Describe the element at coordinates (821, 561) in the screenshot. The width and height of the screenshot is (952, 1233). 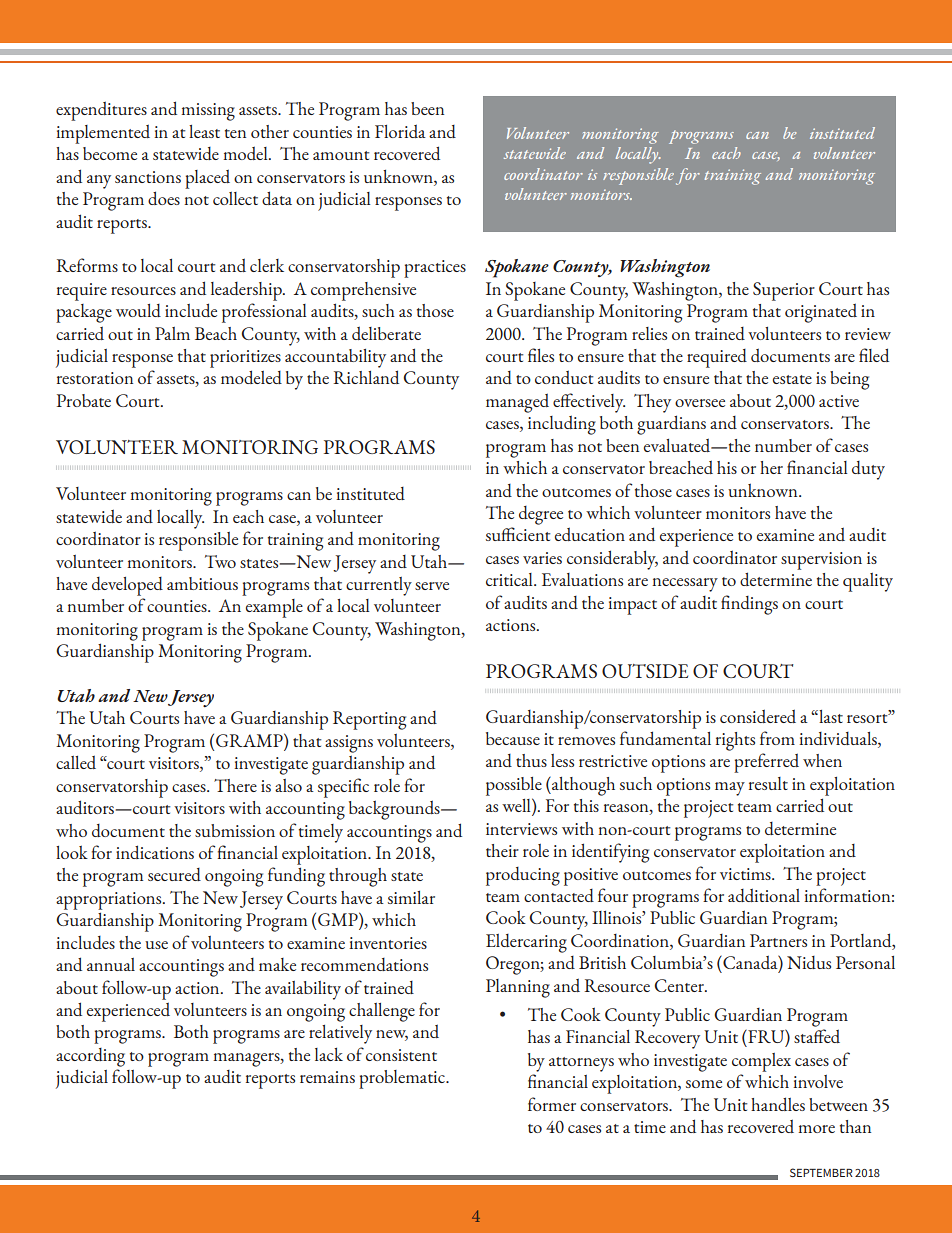
I see `supervision` at that location.
